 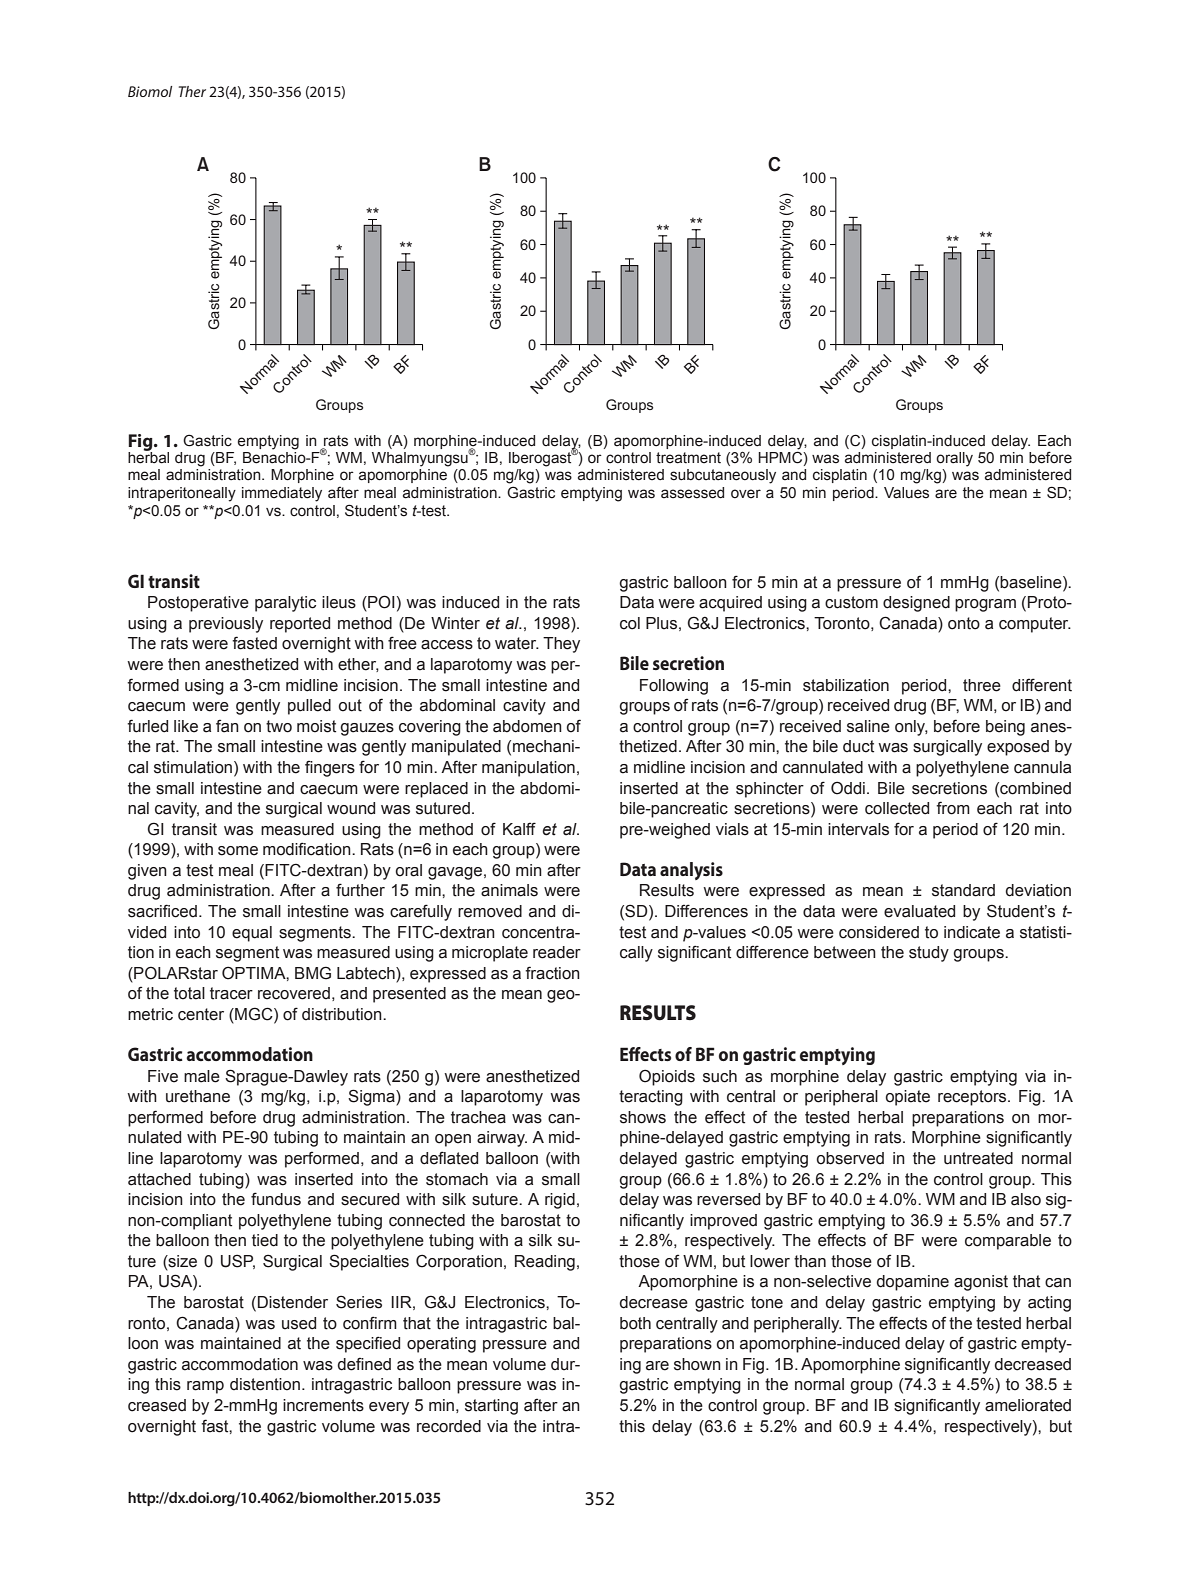 I want to click on ngers, so click(x=334, y=770).
